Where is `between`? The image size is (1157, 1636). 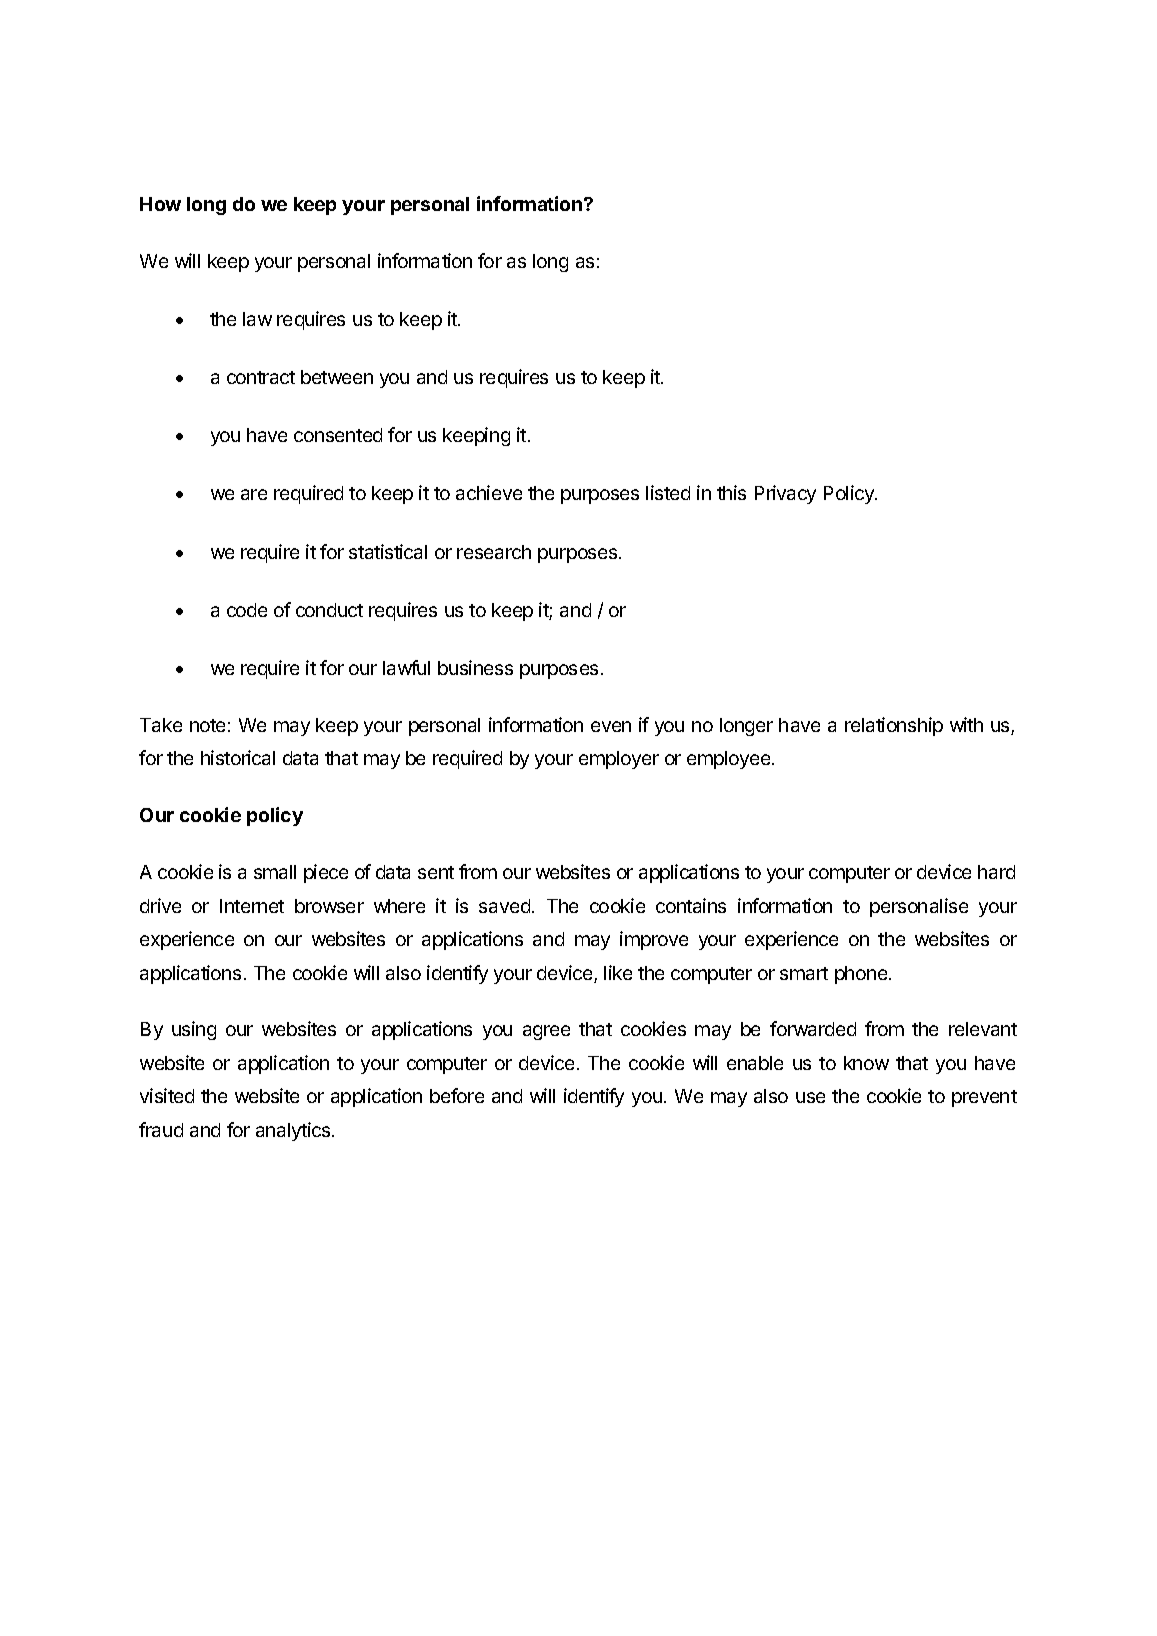 between is located at coordinates (337, 377).
